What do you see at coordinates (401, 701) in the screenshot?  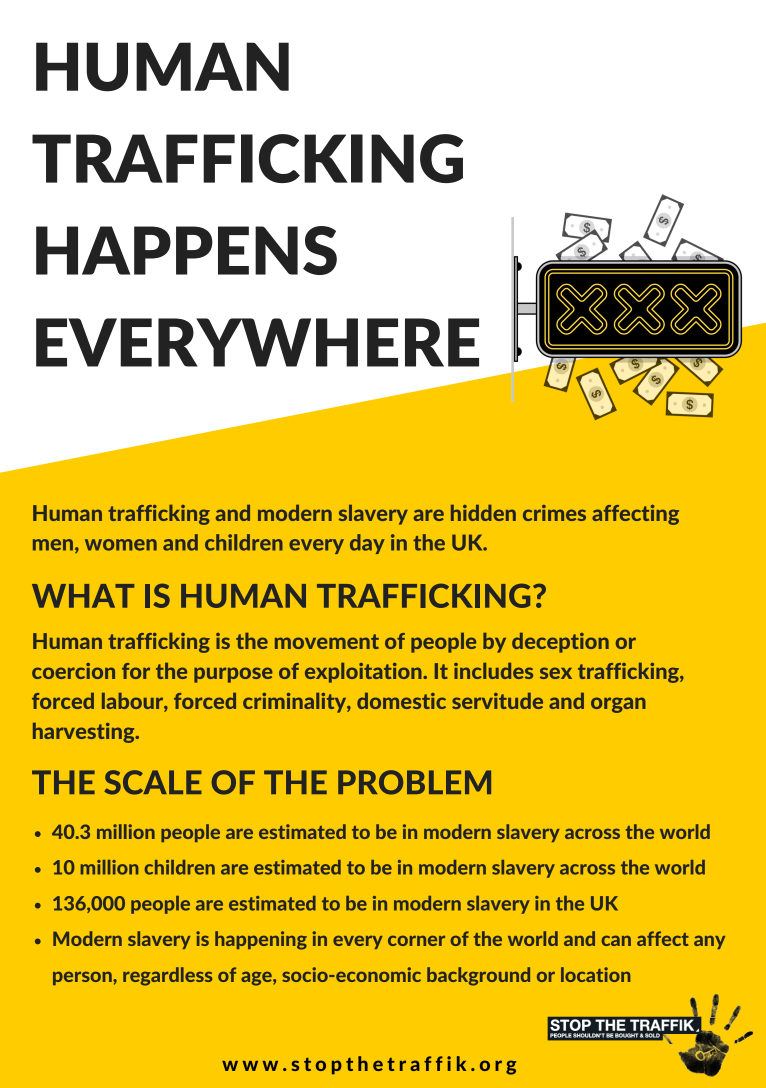 I see `domestic` at bounding box center [401, 701].
